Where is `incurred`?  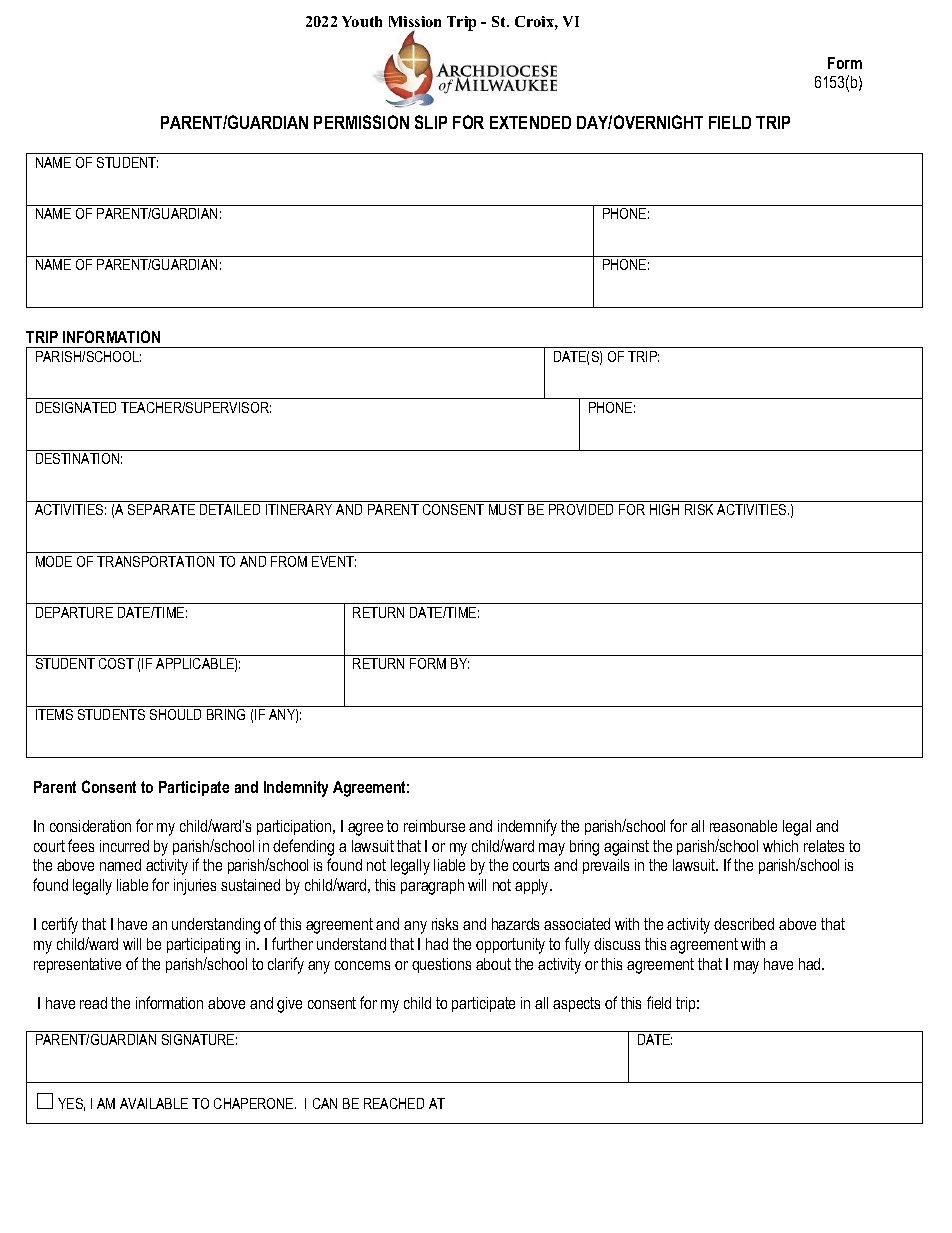 incurred is located at coordinates (124, 846).
